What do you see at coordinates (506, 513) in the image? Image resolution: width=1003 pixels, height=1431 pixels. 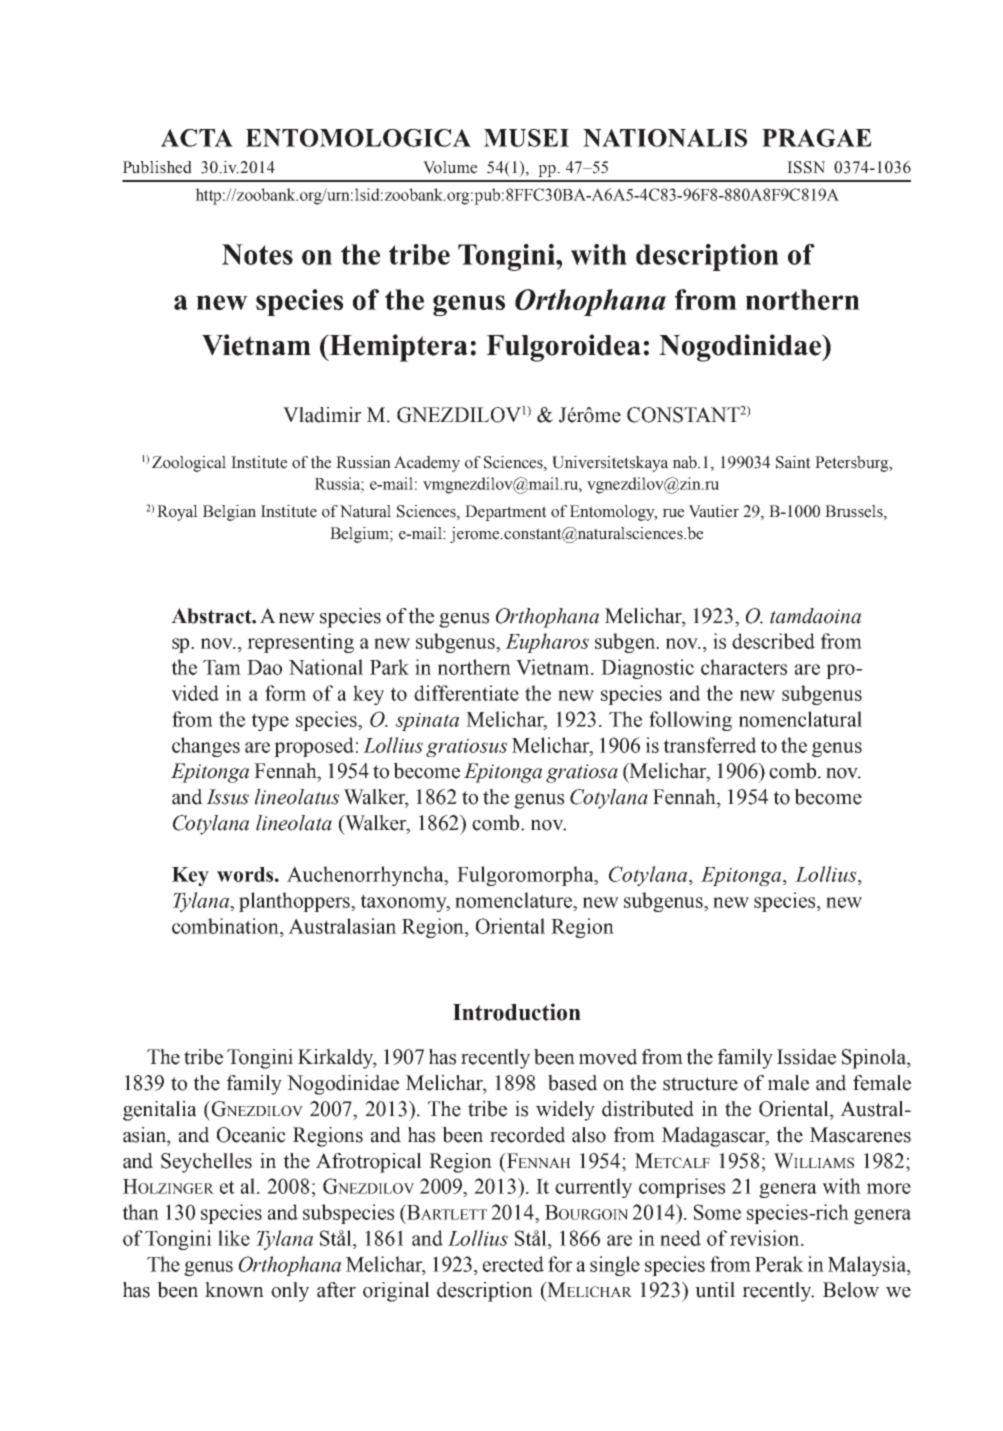 I see `Department` at bounding box center [506, 513].
